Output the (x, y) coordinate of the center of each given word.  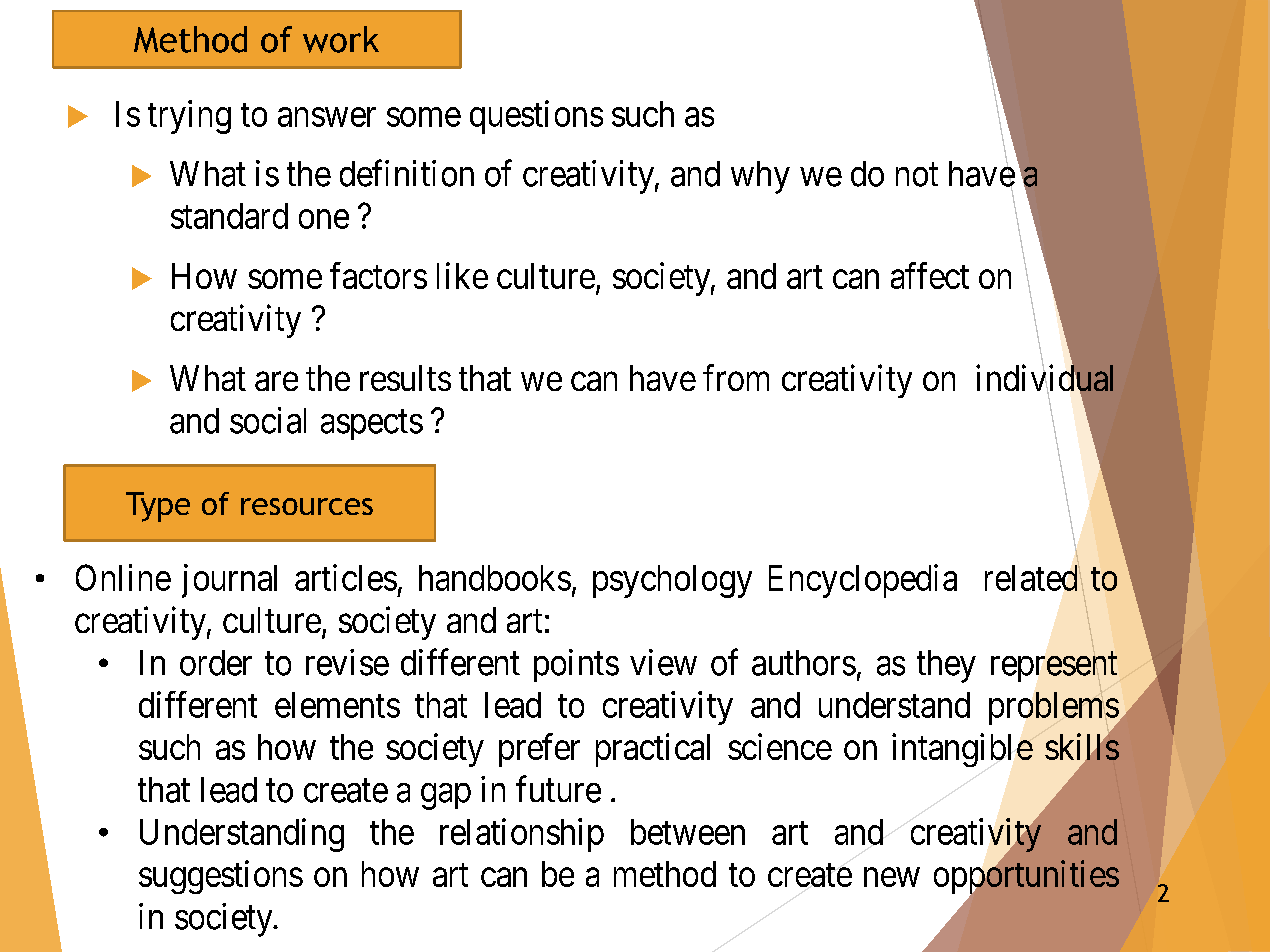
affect (930, 275)
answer (327, 117)
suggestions (221, 877)
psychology (672, 581)
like (462, 275)
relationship (522, 835)
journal (229, 581)
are (276, 381)
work (341, 39)
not (917, 175)
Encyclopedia (863, 581)
